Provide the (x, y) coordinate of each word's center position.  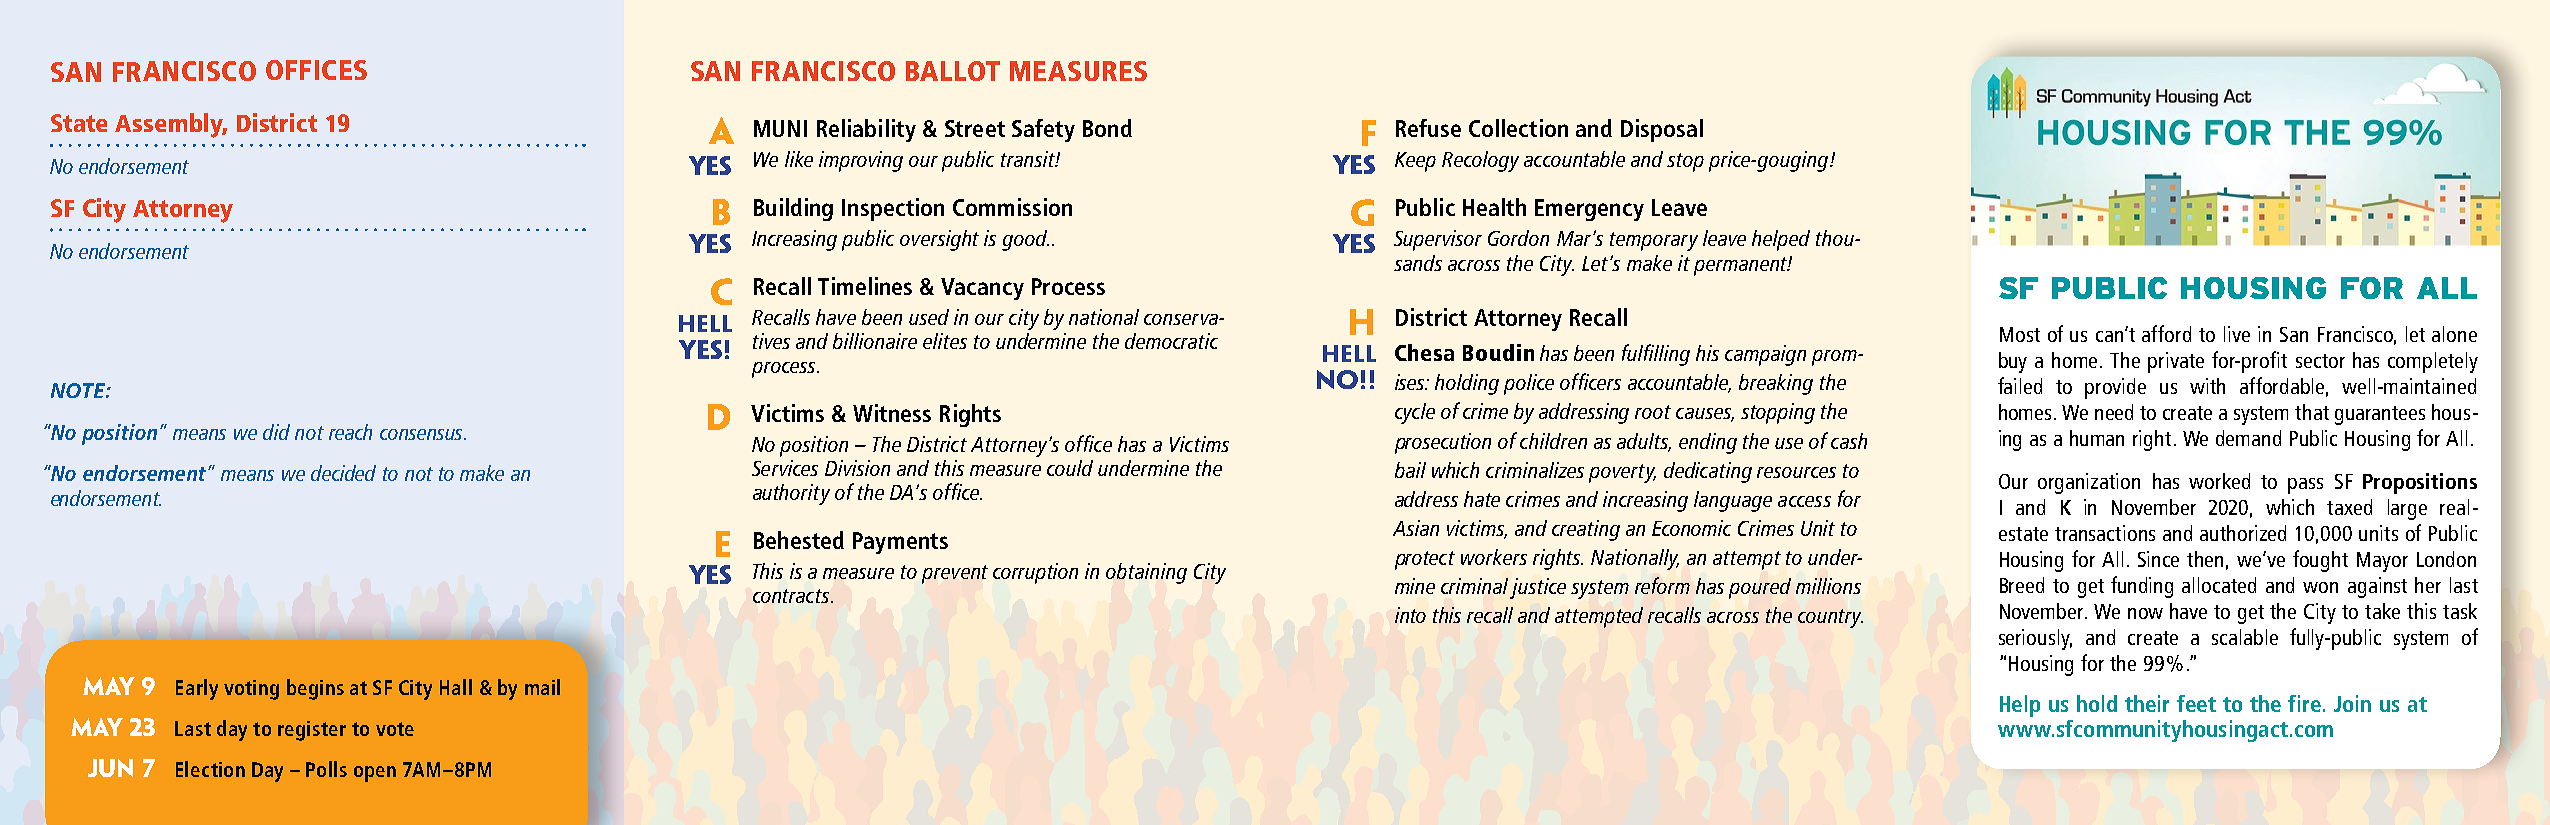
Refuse (1428, 128)
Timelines (865, 286)
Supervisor (1438, 240)
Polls (326, 769)
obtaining (1146, 573)
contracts (792, 596)
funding (2142, 587)
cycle (1415, 413)
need (2114, 412)
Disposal (1662, 130)
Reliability (866, 130)
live (2237, 334)
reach (350, 432)
